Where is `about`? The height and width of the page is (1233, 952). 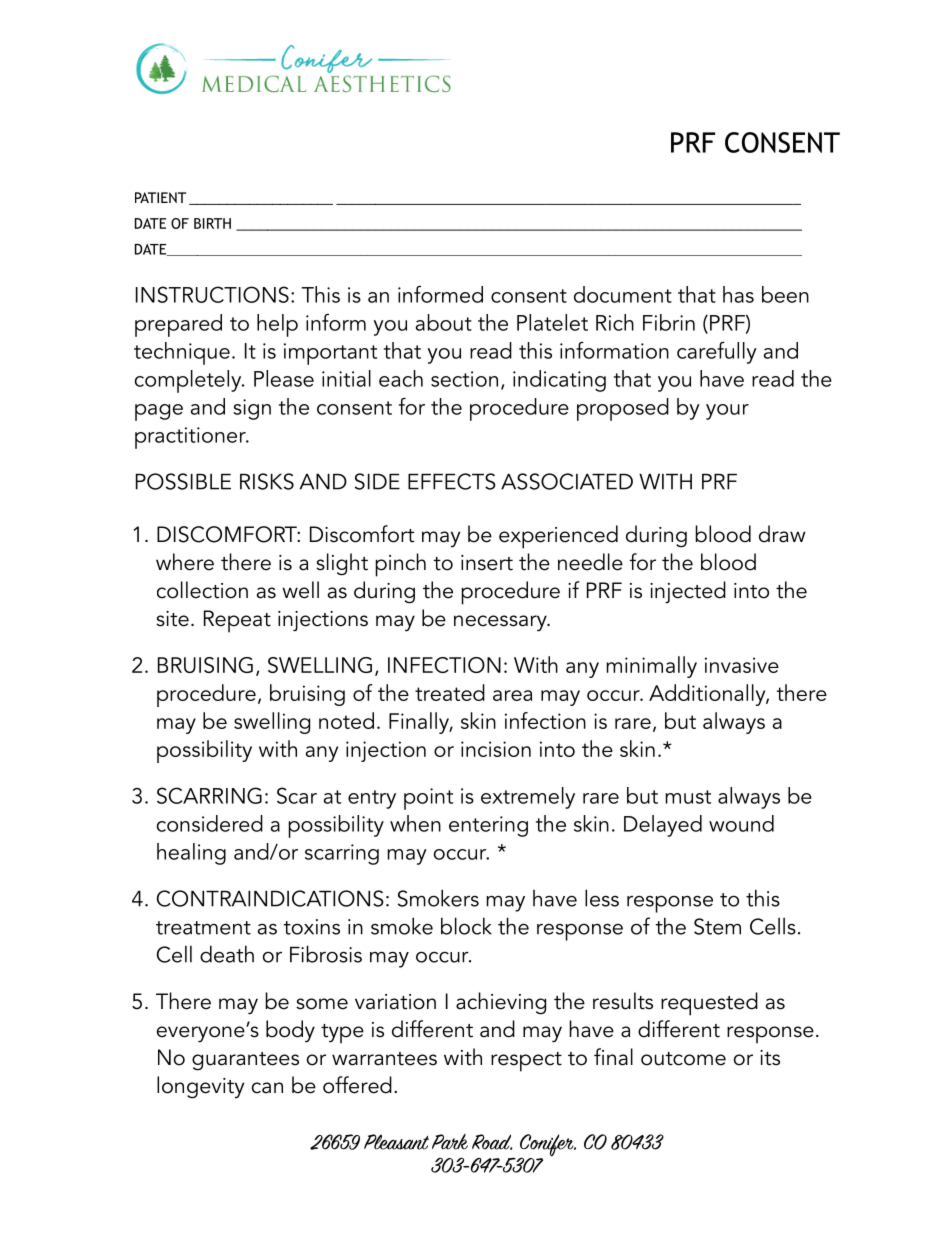 about is located at coordinates (444, 322).
